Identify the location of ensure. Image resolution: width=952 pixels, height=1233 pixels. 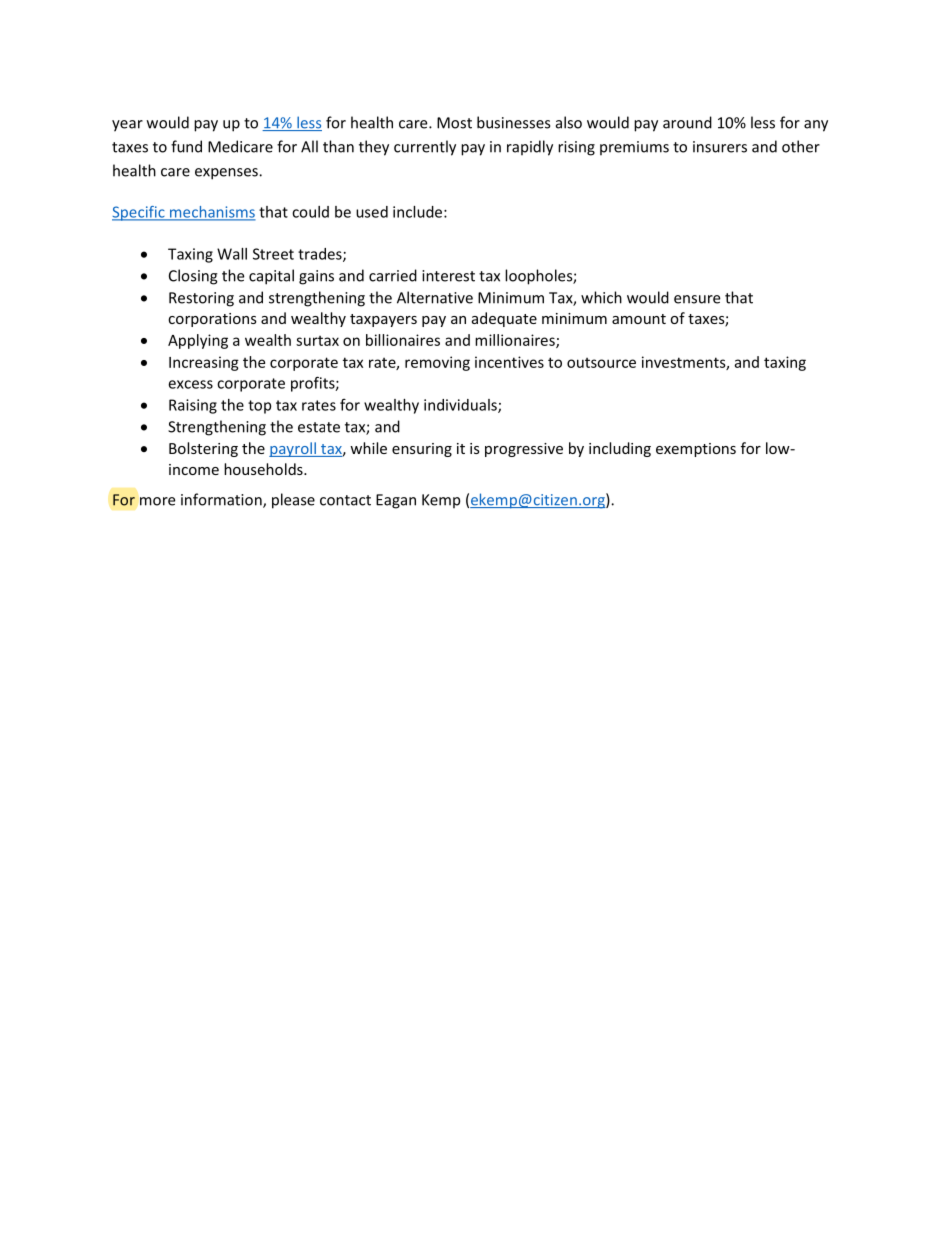
(697, 299).
